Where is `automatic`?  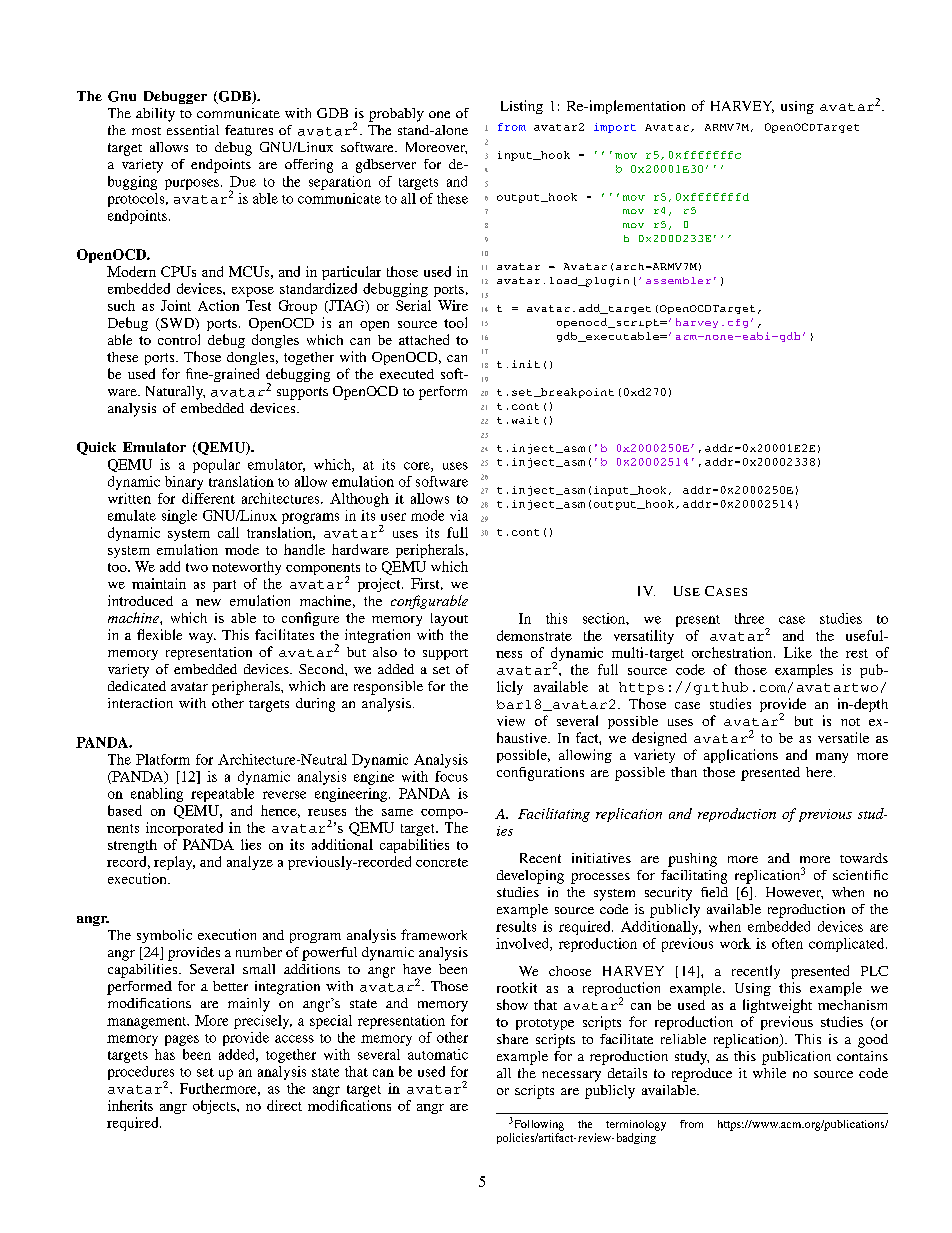
automatic is located at coordinates (438, 1054).
